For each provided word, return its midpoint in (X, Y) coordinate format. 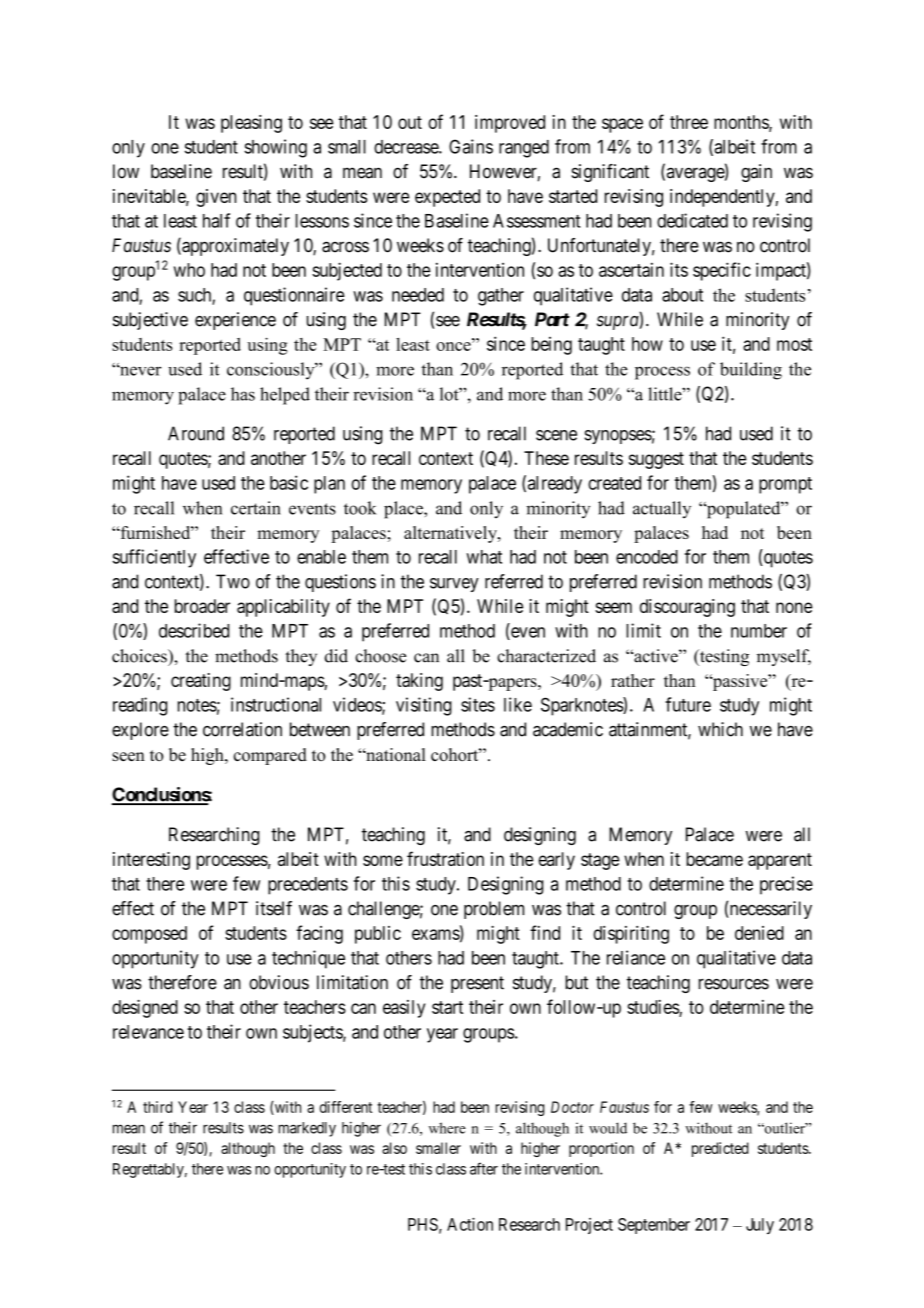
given (216, 198)
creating (201, 682)
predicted (720, 1149)
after (484, 1168)
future (688, 704)
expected (447, 198)
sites (478, 704)
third (157, 1107)
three (689, 122)
